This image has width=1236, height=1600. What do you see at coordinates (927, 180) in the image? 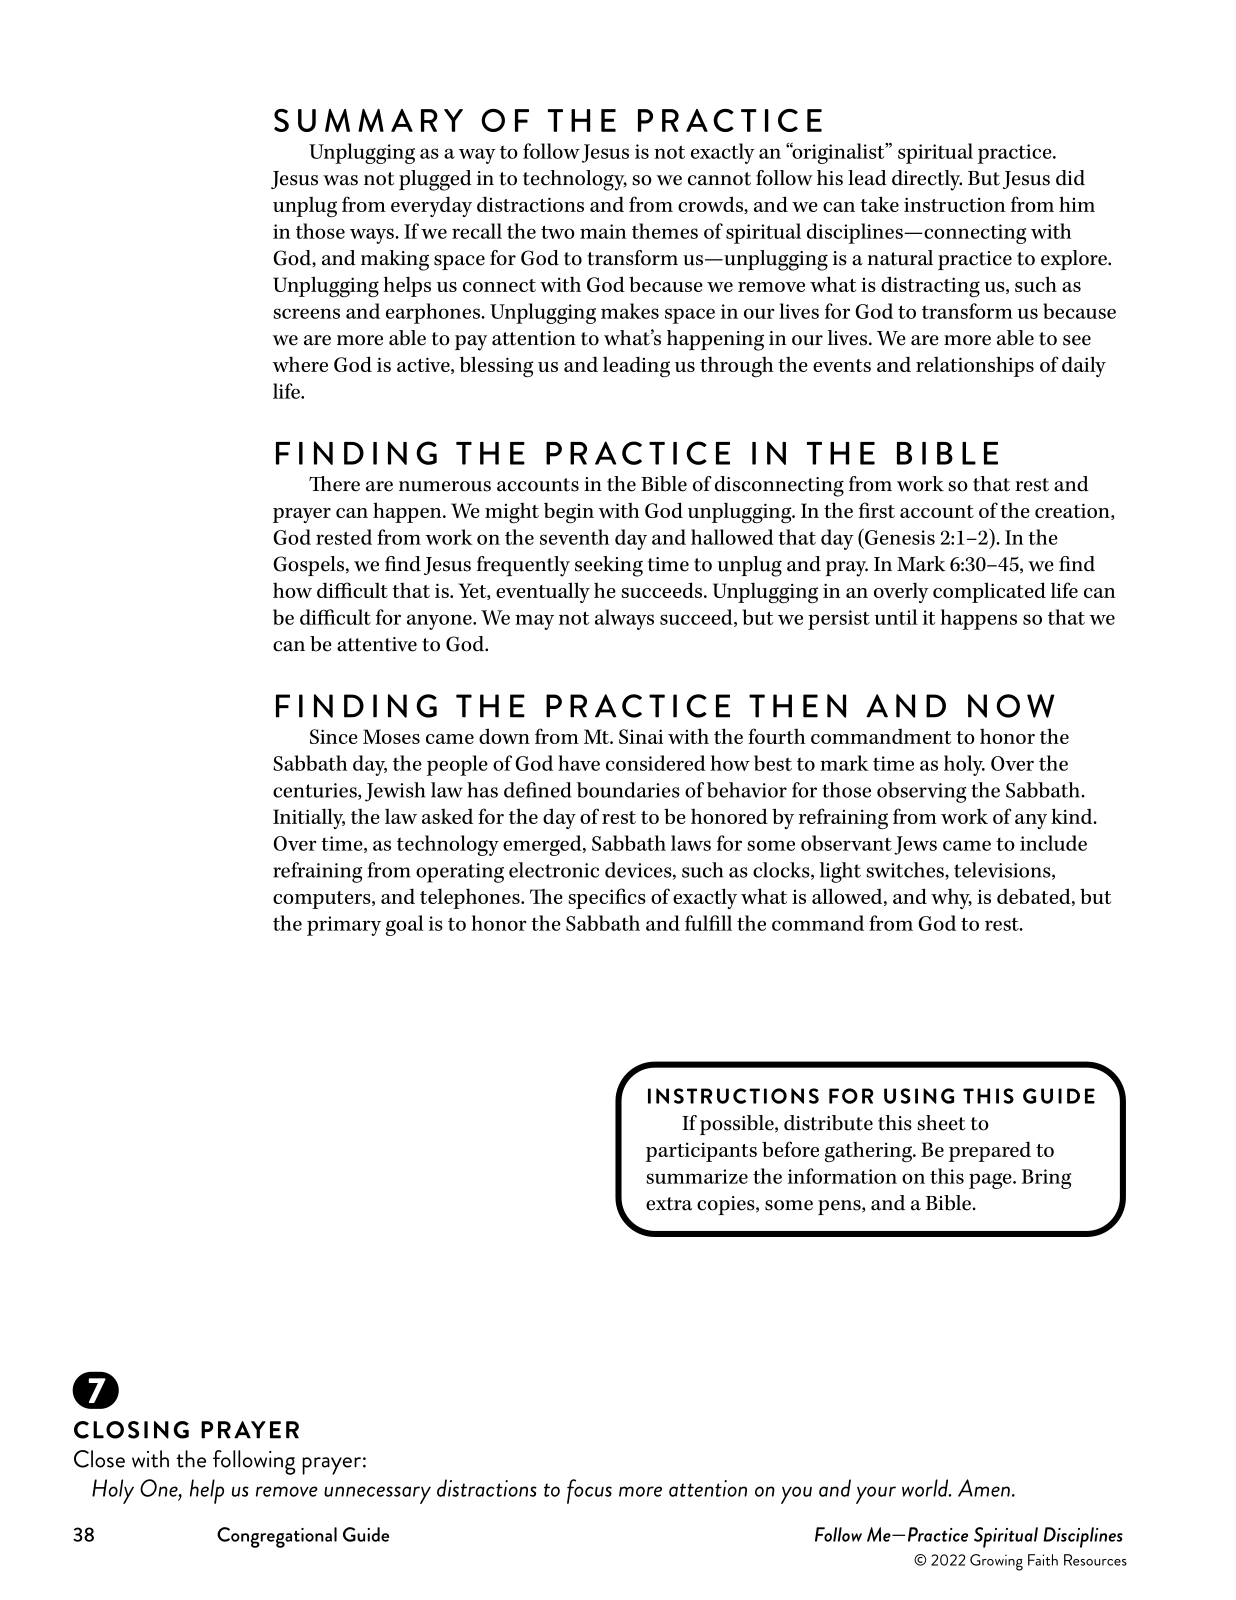
I see `directly` at bounding box center [927, 180].
